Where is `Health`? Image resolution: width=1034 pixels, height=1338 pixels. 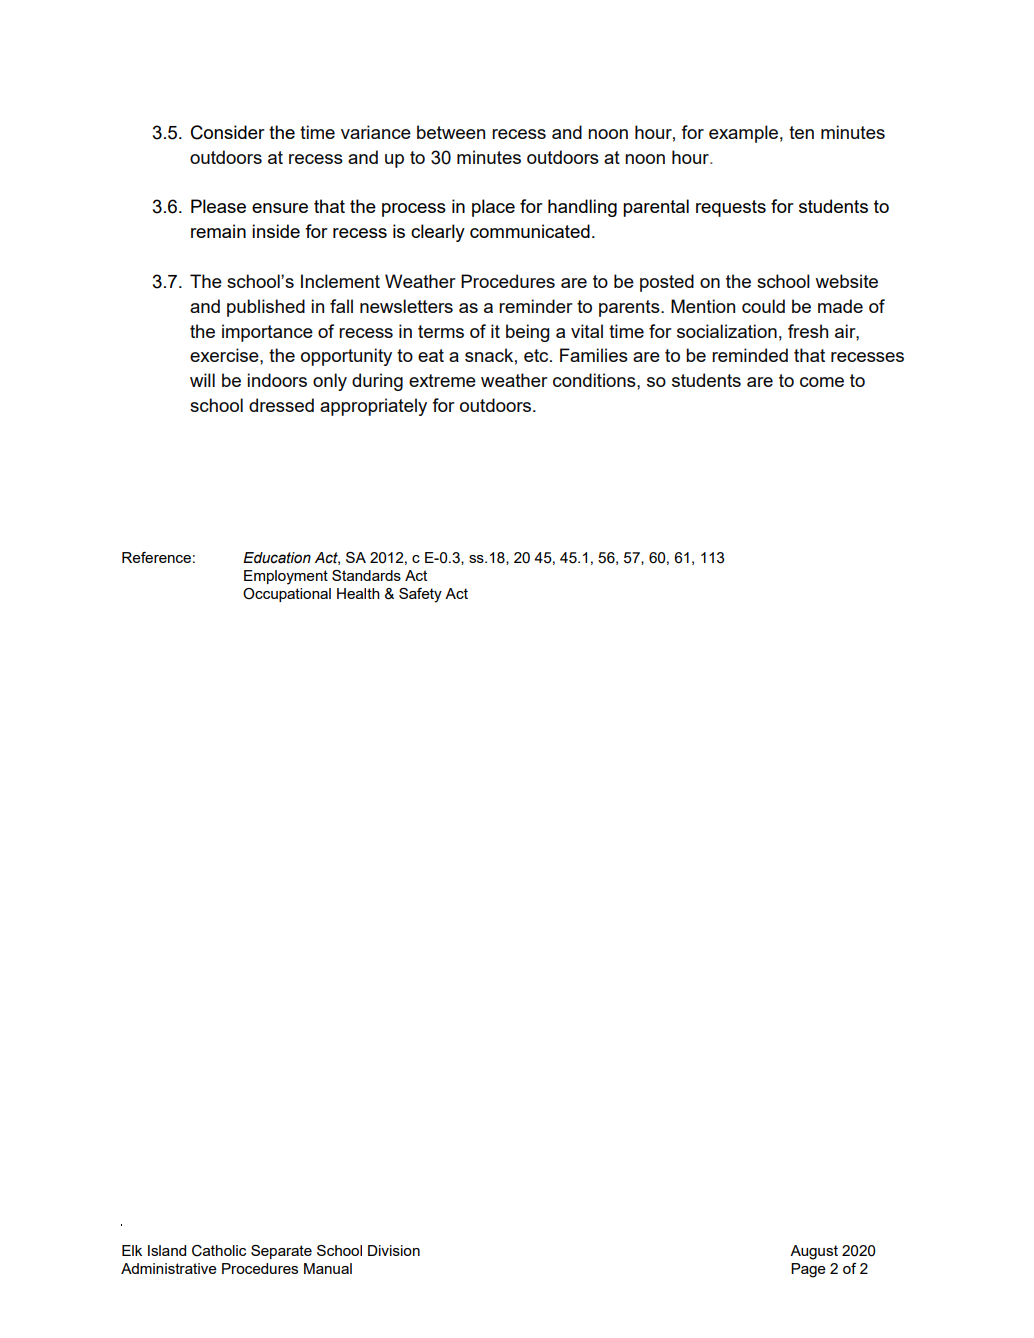
Health is located at coordinates (358, 593).
